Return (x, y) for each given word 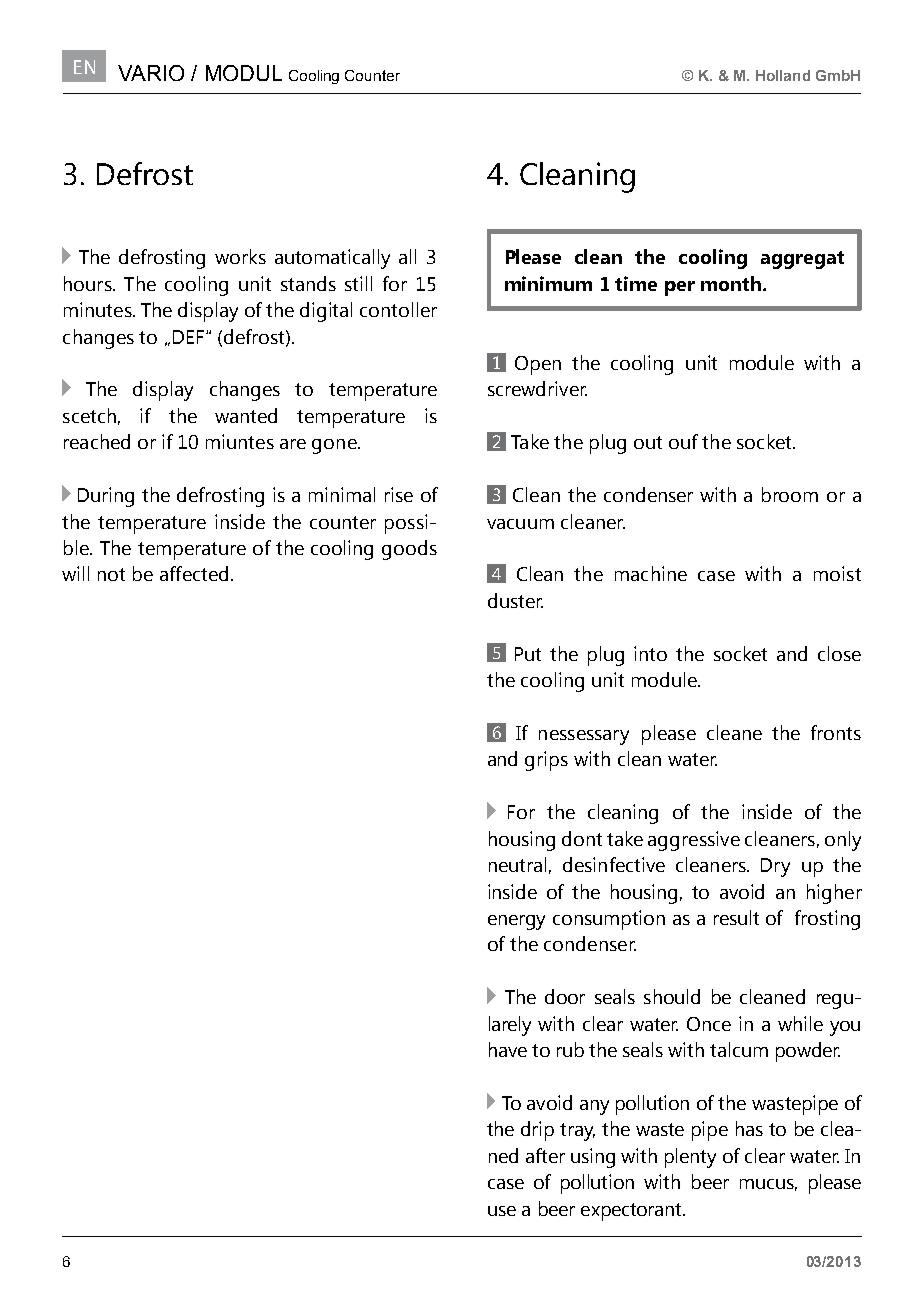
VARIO (151, 73)
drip (537, 1131)
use (502, 1211)
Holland (783, 75)
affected (194, 573)
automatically (332, 259)
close (839, 653)
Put (528, 654)
